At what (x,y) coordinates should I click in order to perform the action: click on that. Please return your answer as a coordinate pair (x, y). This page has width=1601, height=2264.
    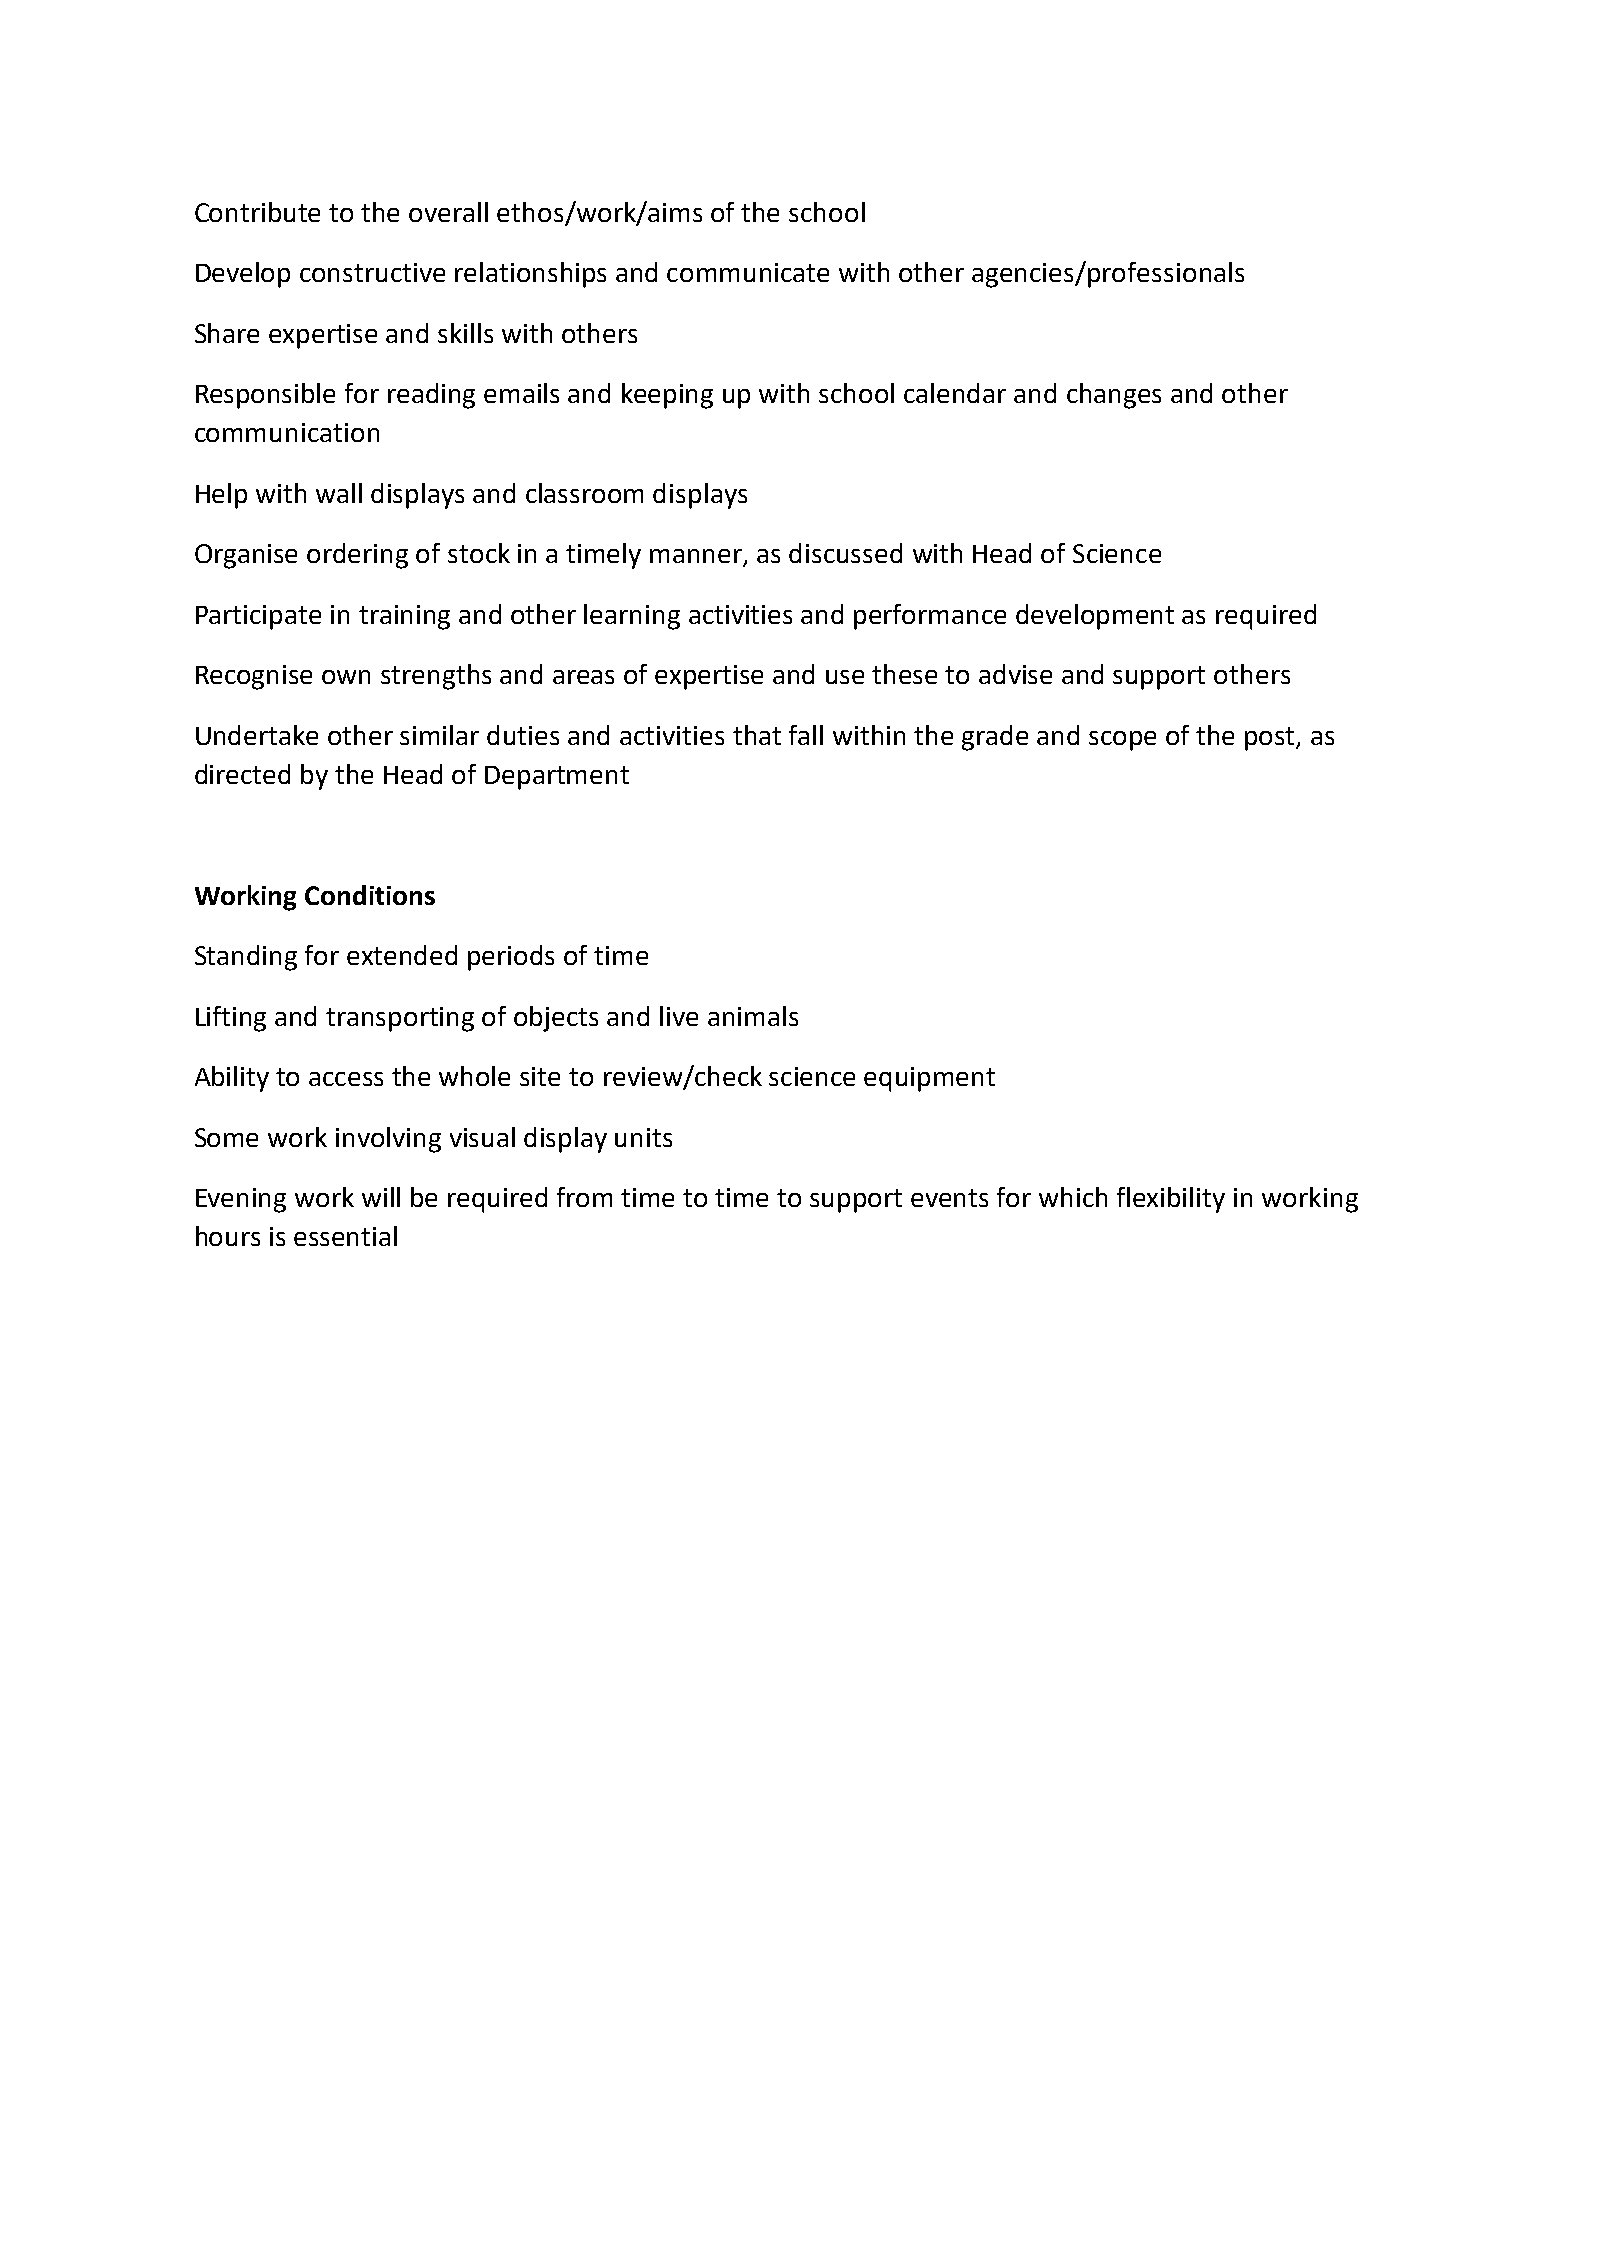
    Looking at the image, I should click on (757, 735).
